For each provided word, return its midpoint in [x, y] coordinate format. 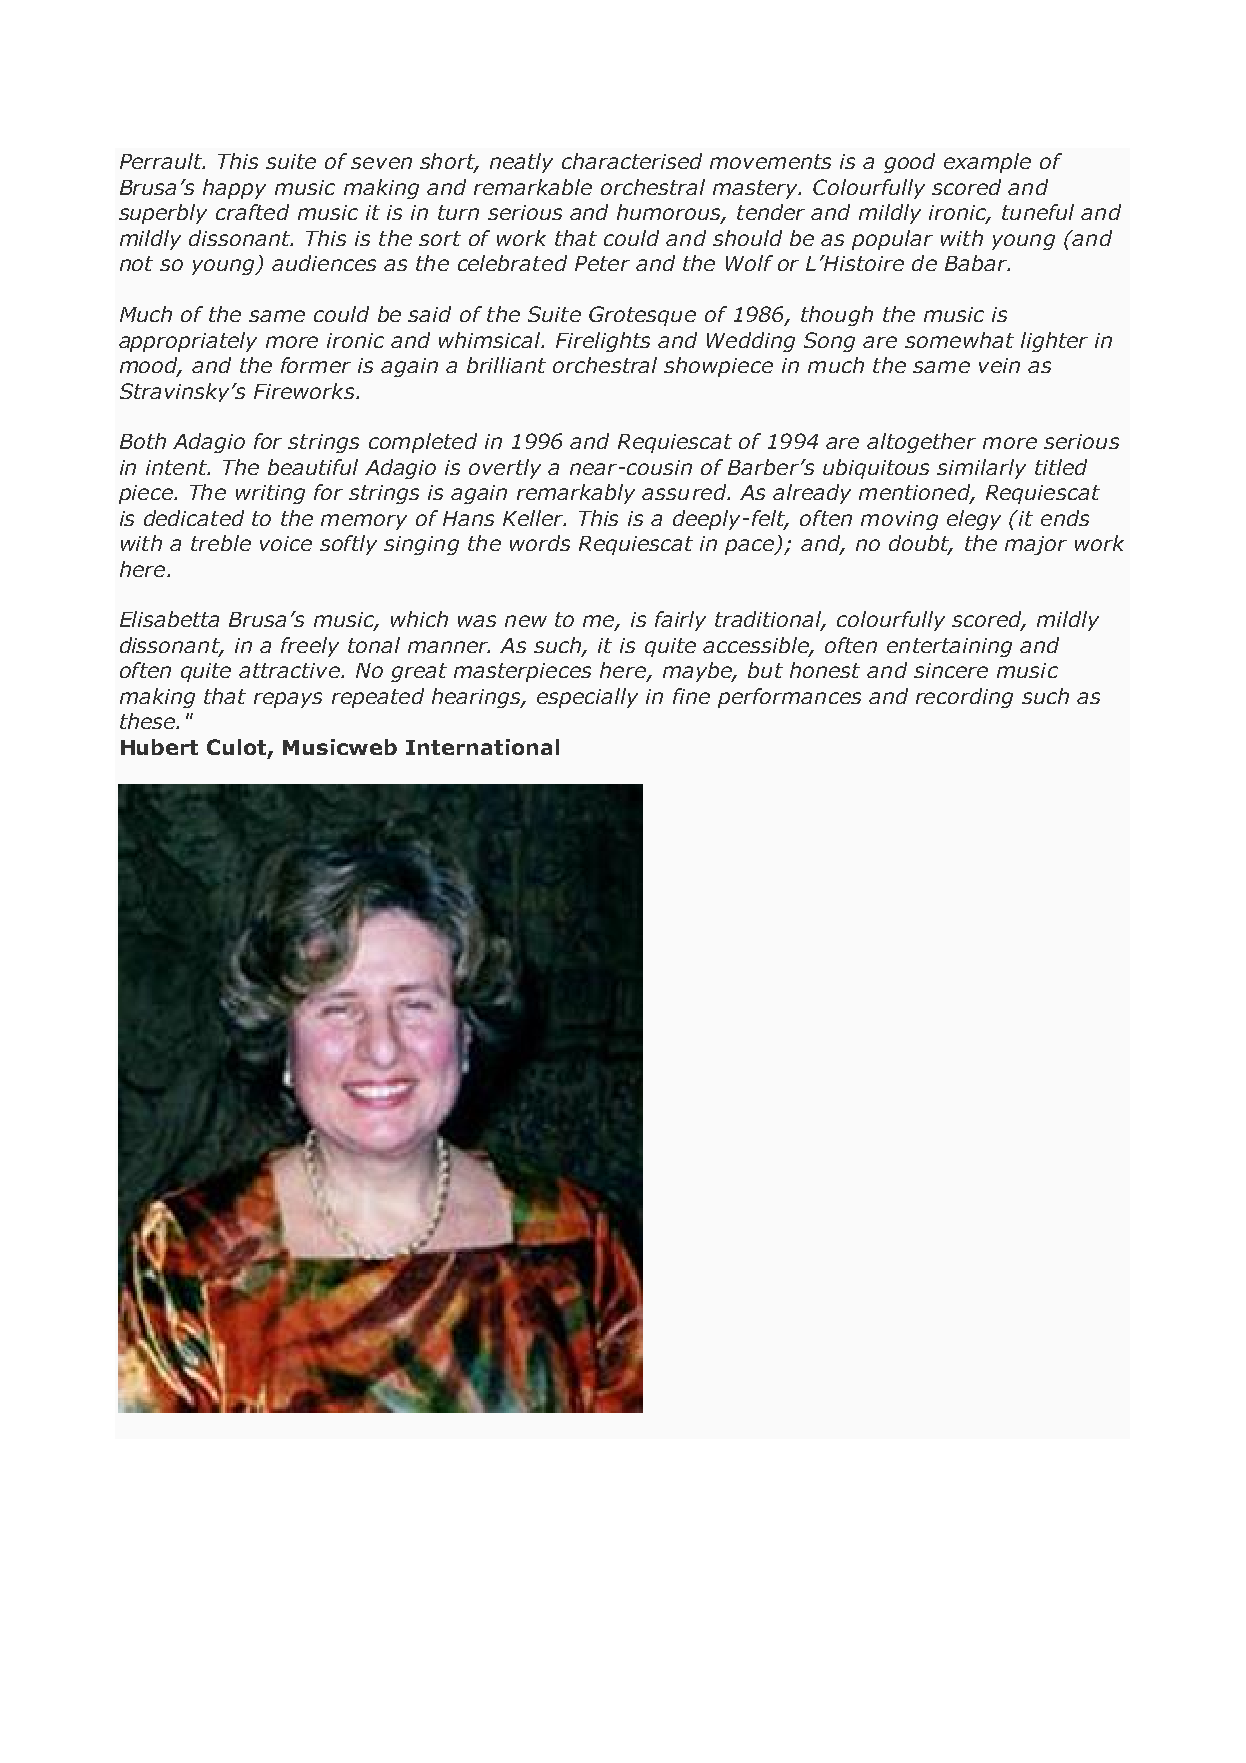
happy [234, 189]
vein [999, 365]
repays [288, 700]
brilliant [506, 365]
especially [587, 698]
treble [221, 543]
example [987, 163]
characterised [632, 161]
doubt [920, 544]
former [316, 365]
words [540, 543]
